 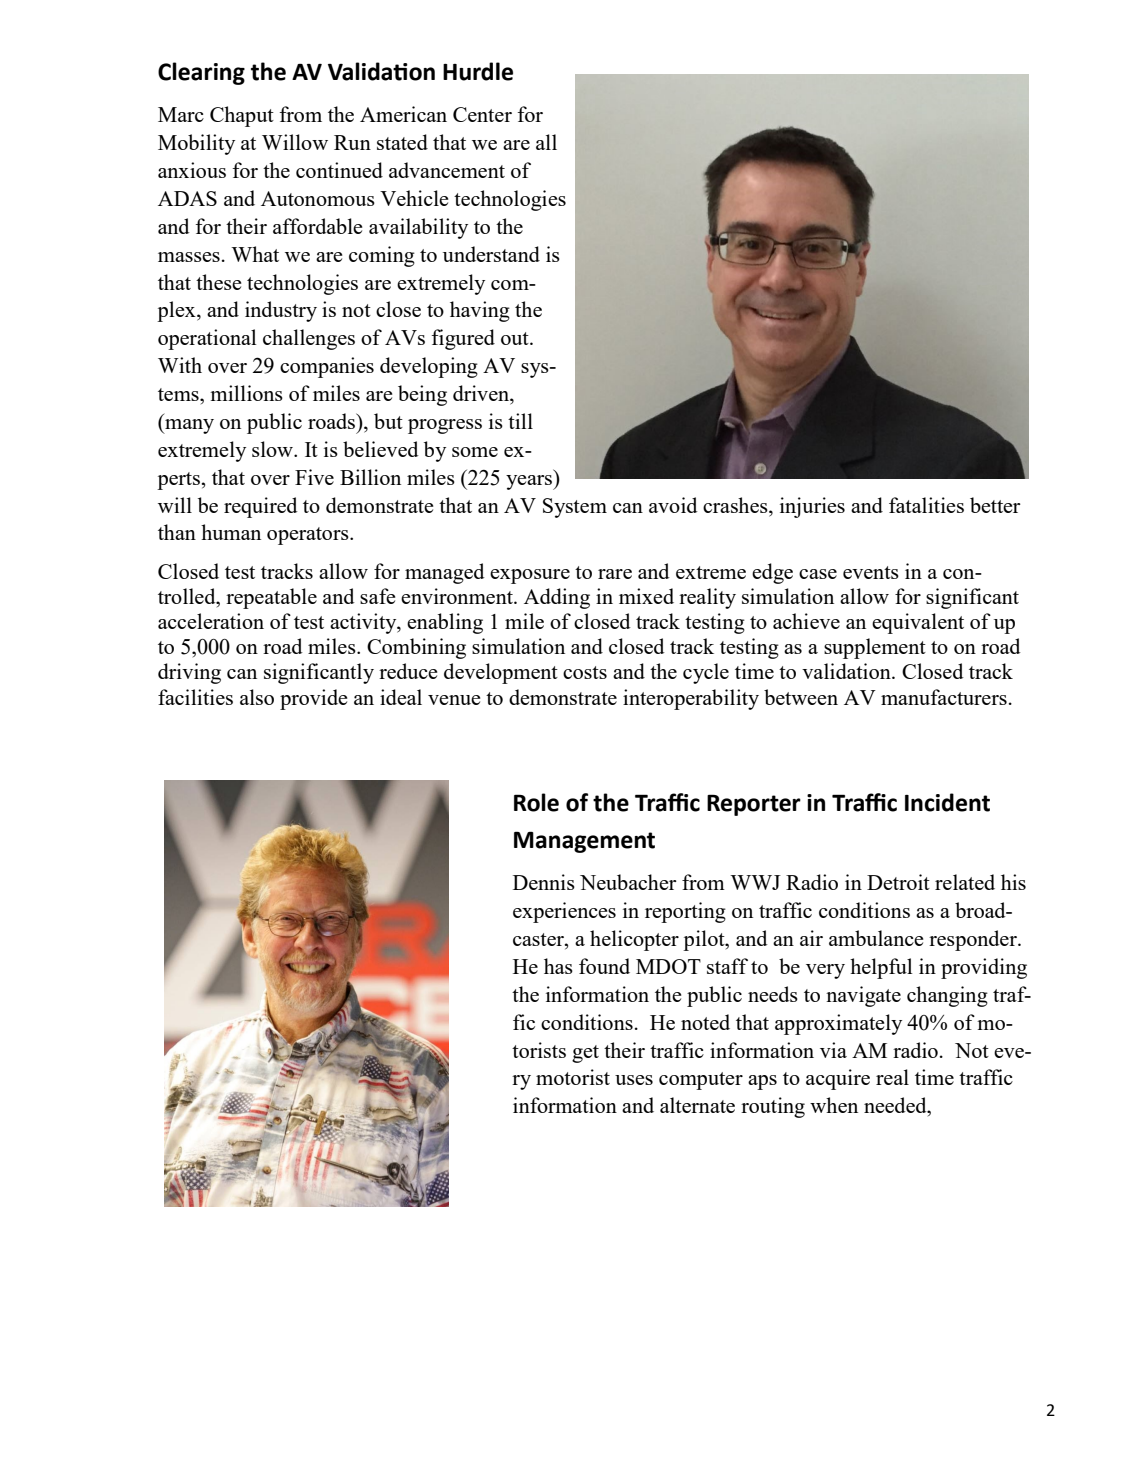 I want to click on Role, so click(x=536, y=802).
